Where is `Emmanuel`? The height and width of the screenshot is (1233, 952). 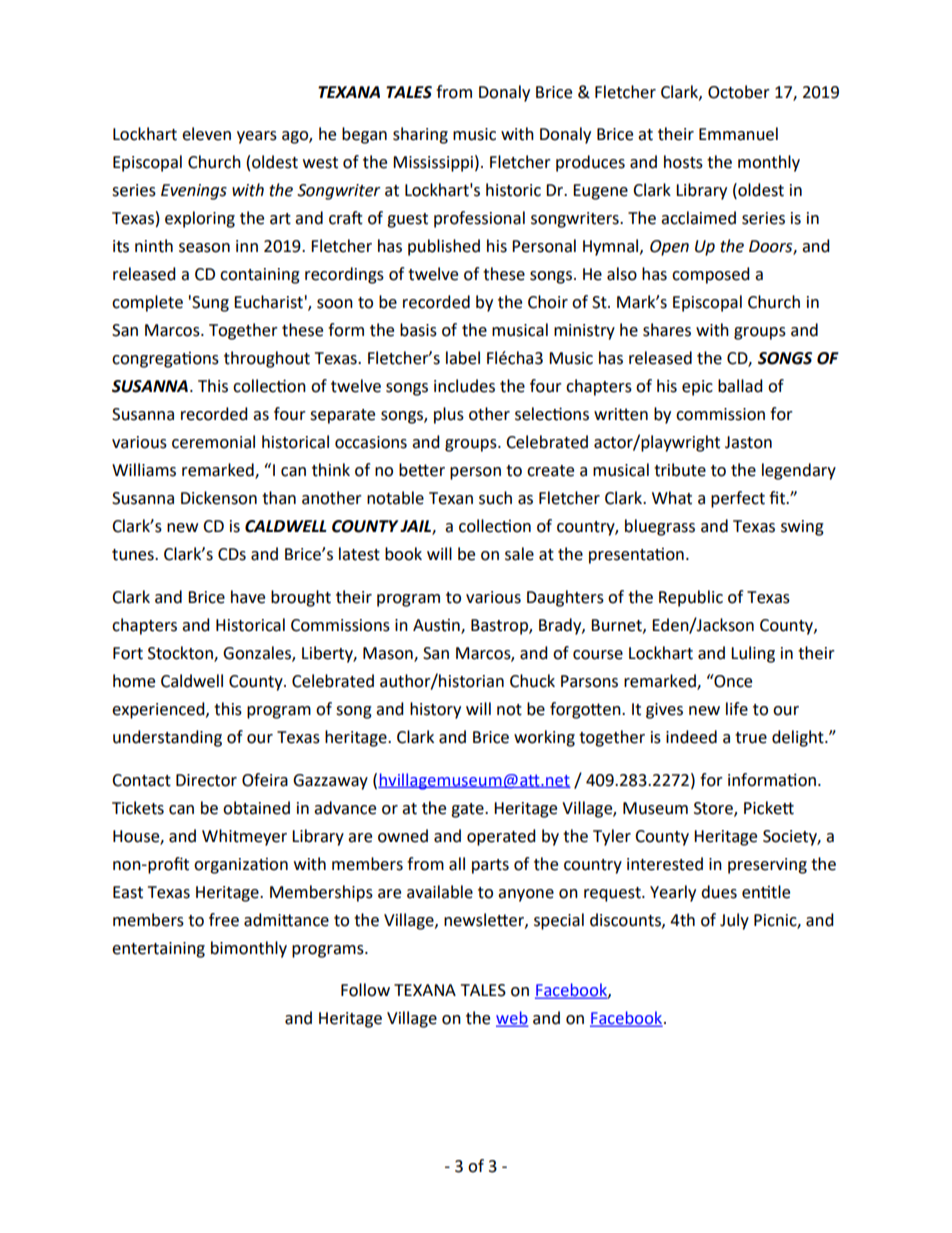 Emmanuel is located at coordinates (738, 134).
